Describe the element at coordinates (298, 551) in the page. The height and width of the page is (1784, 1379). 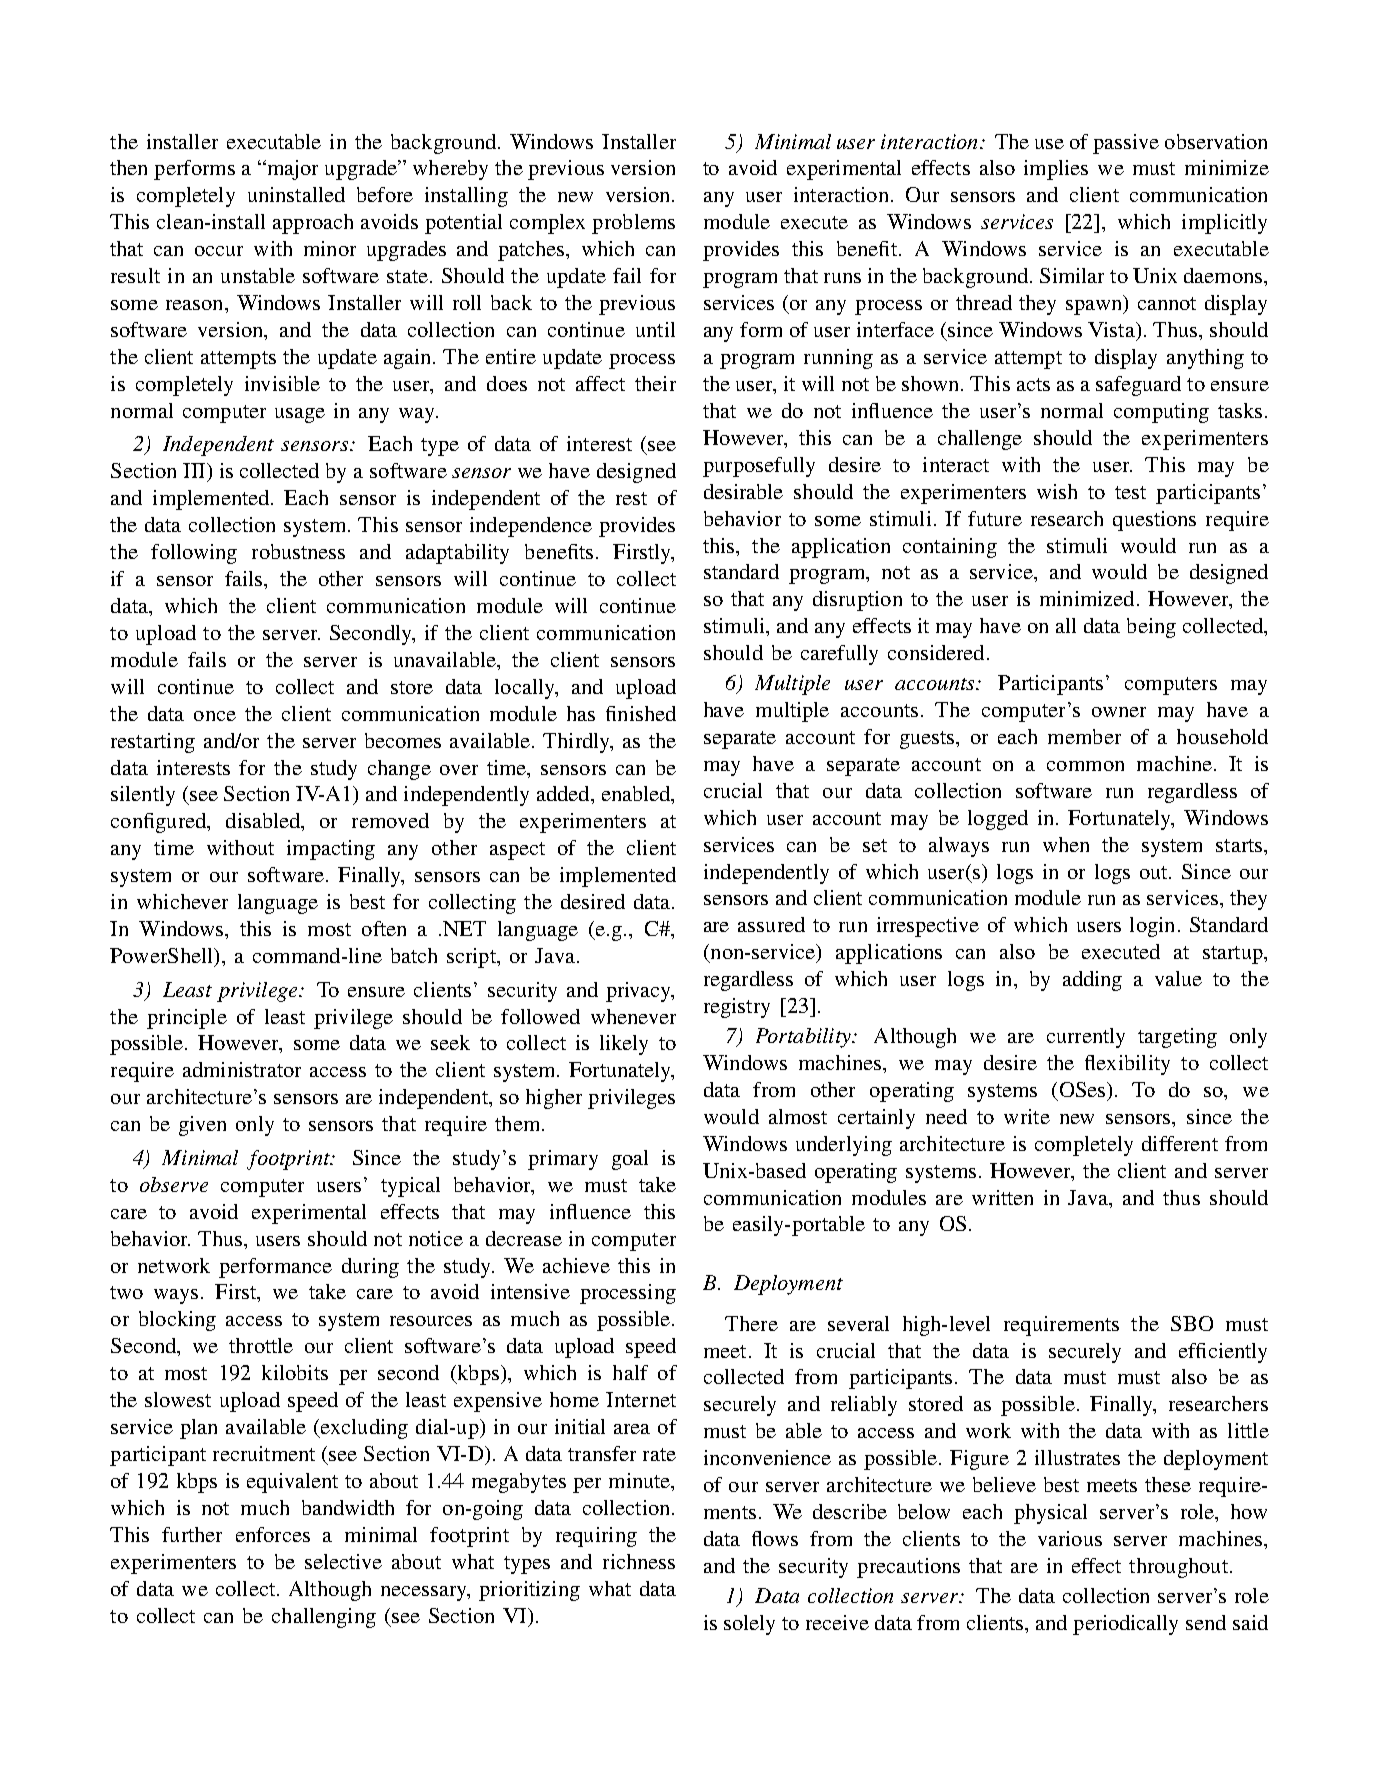
I see `robustness` at that location.
